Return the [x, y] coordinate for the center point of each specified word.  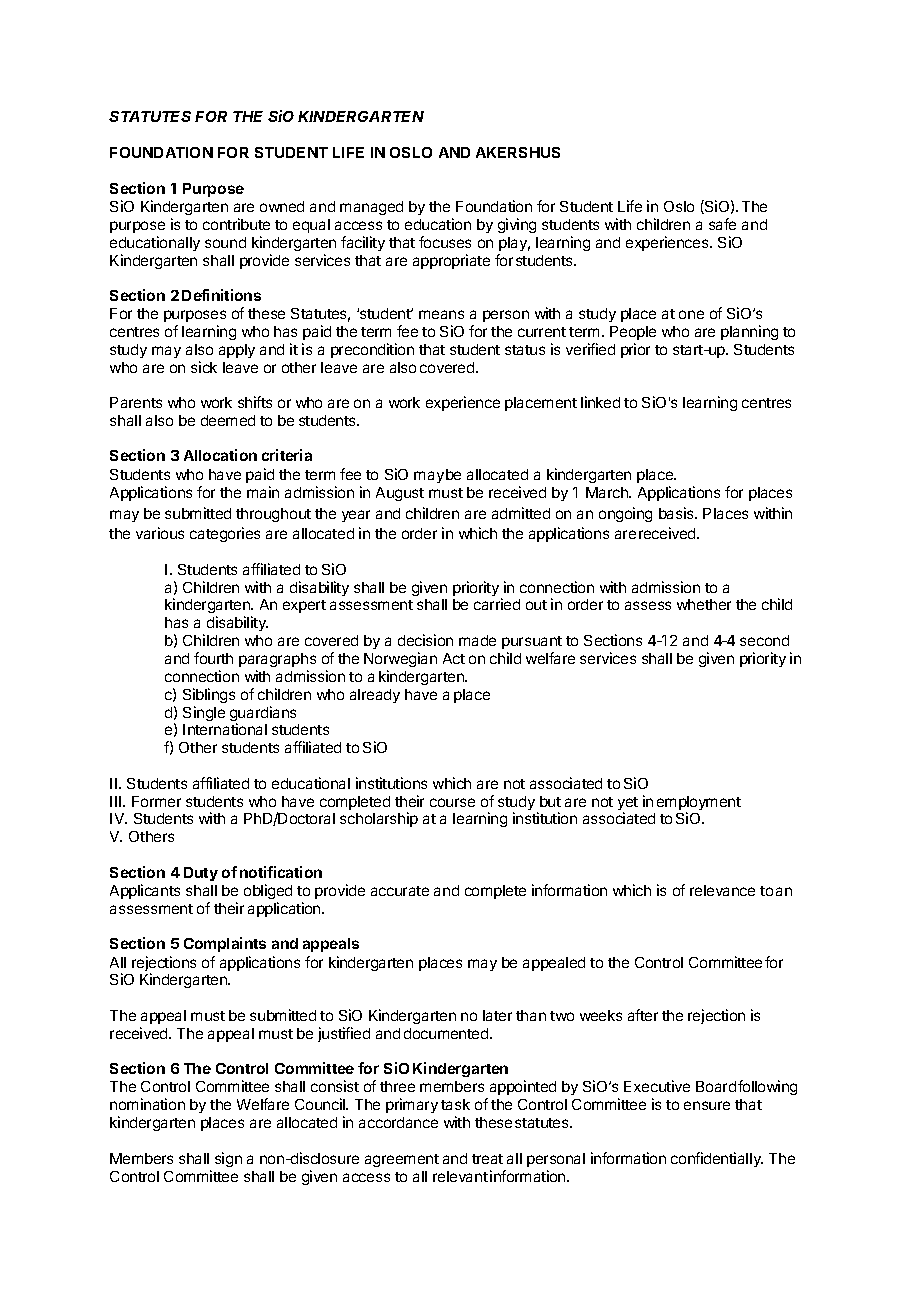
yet [628, 805]
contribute [236, 224]
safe [722, 224]
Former [156, 801]
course [452, 802]
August [400, 494]
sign [228, 1159]
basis [677, 513]
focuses [445, 242]
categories [225, 534]
